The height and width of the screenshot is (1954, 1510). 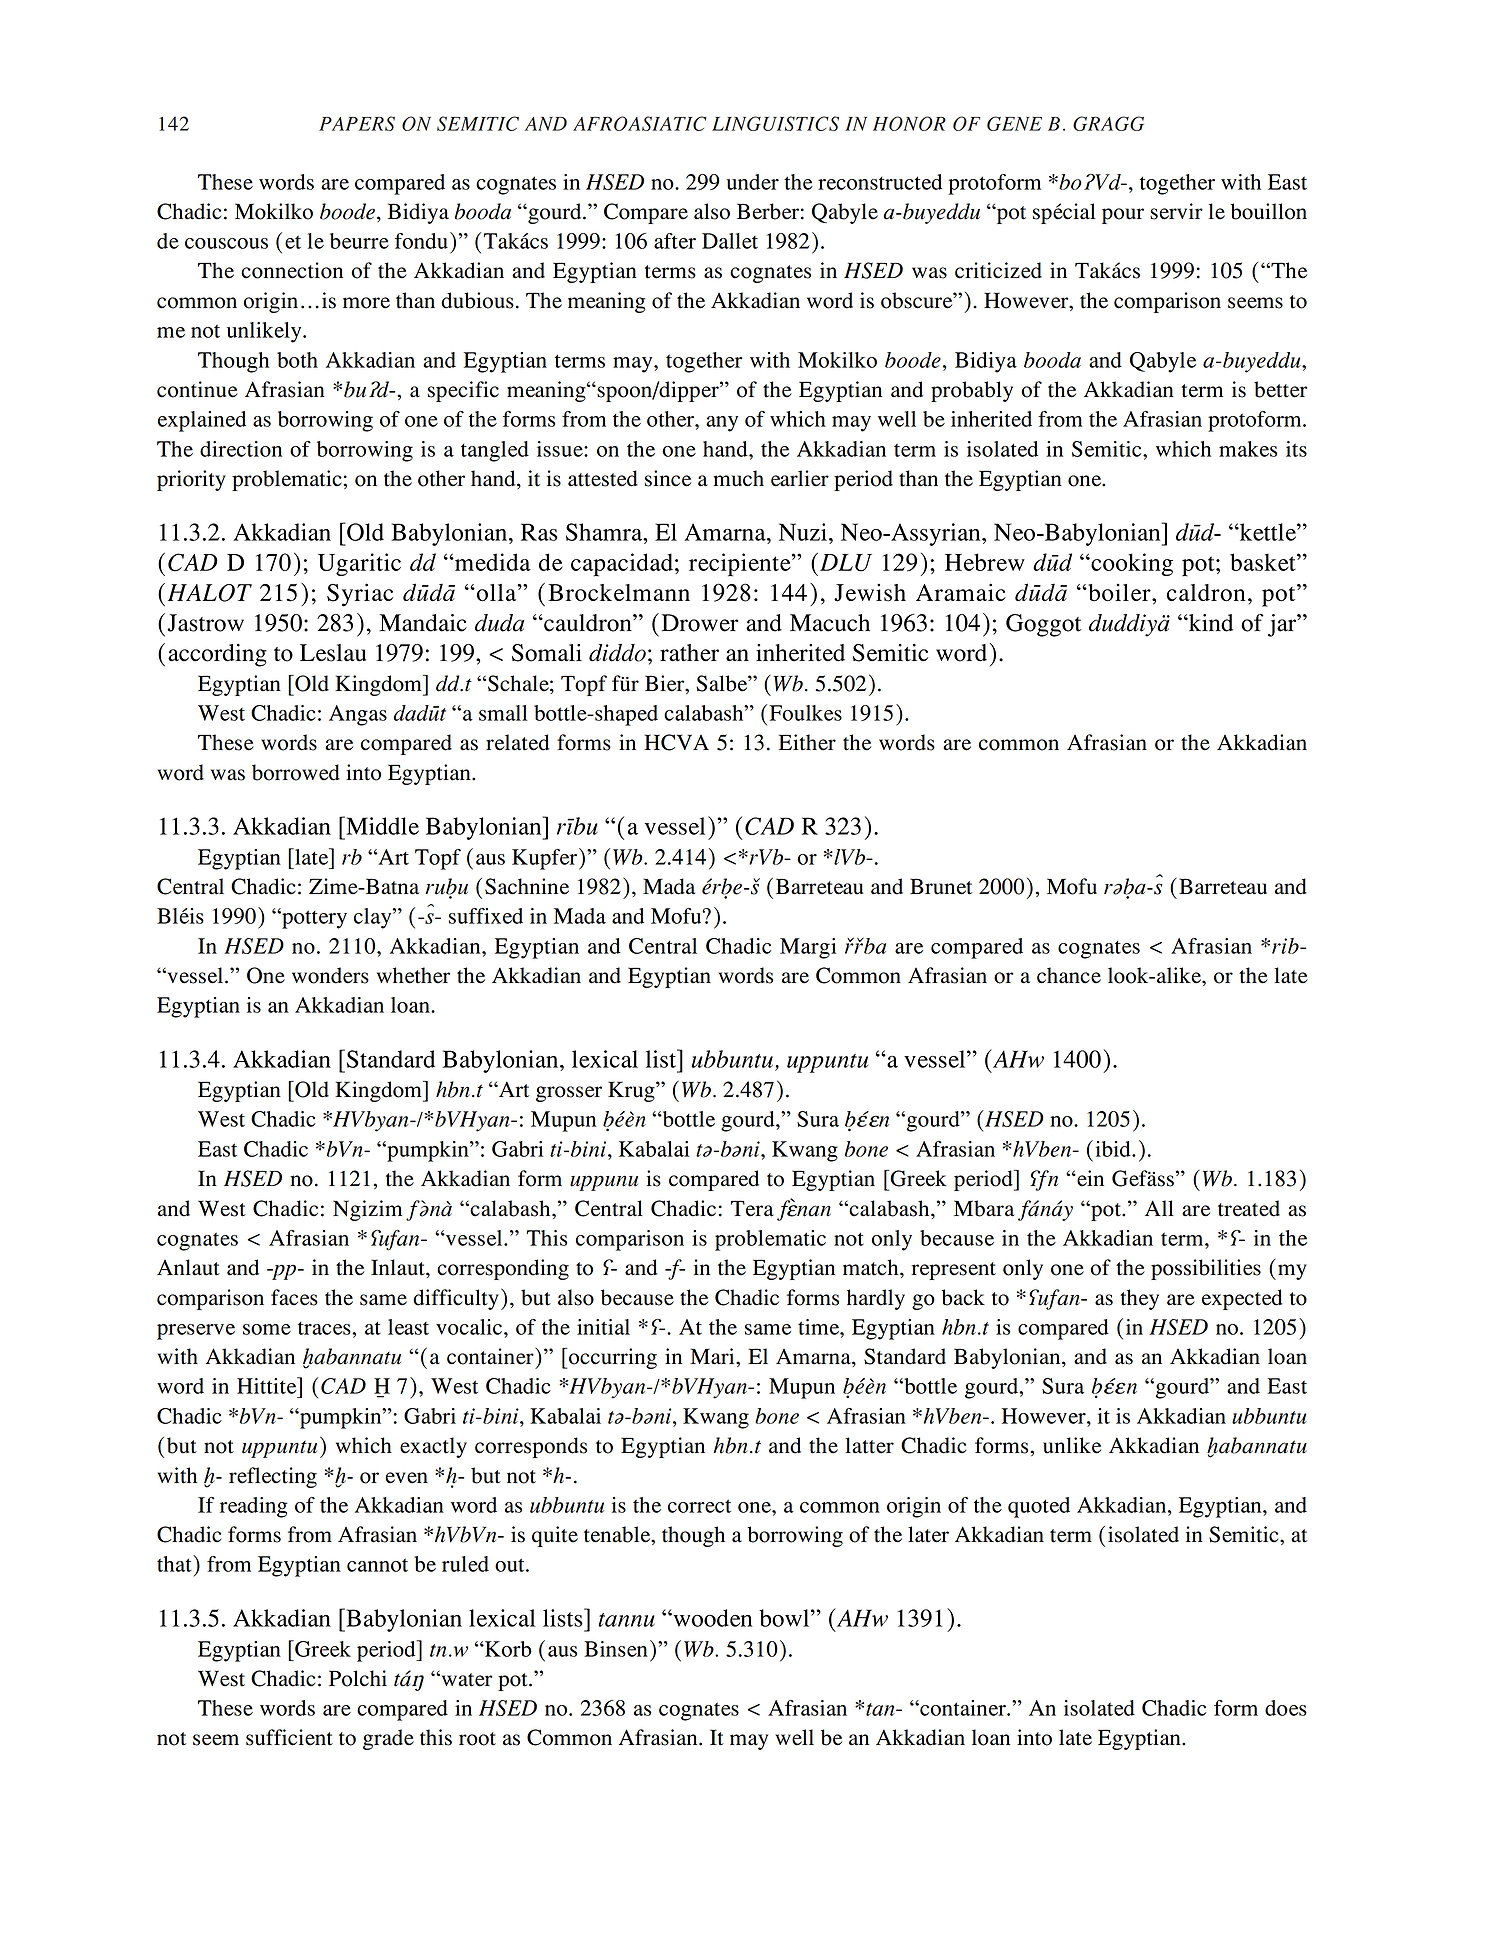 I want to click on chance, so click(x=1069, y=975).
